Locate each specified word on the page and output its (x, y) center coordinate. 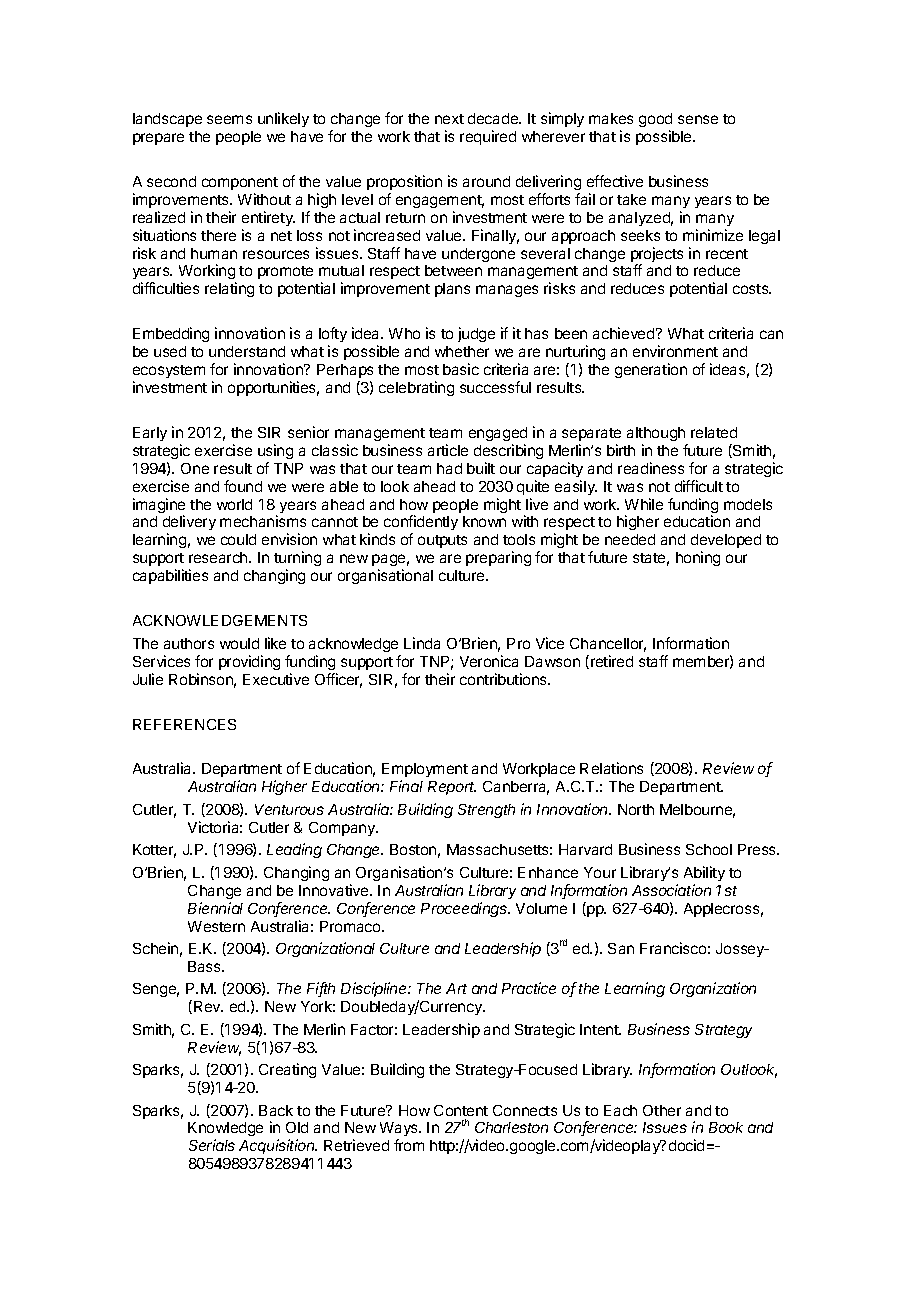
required (488, 137)
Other (662, 1110)
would (239, 643)
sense (698, 119)
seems (229, 119)
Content (461, 1110)
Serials (212, 1145)
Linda (422, 643)
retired (612, 661)
